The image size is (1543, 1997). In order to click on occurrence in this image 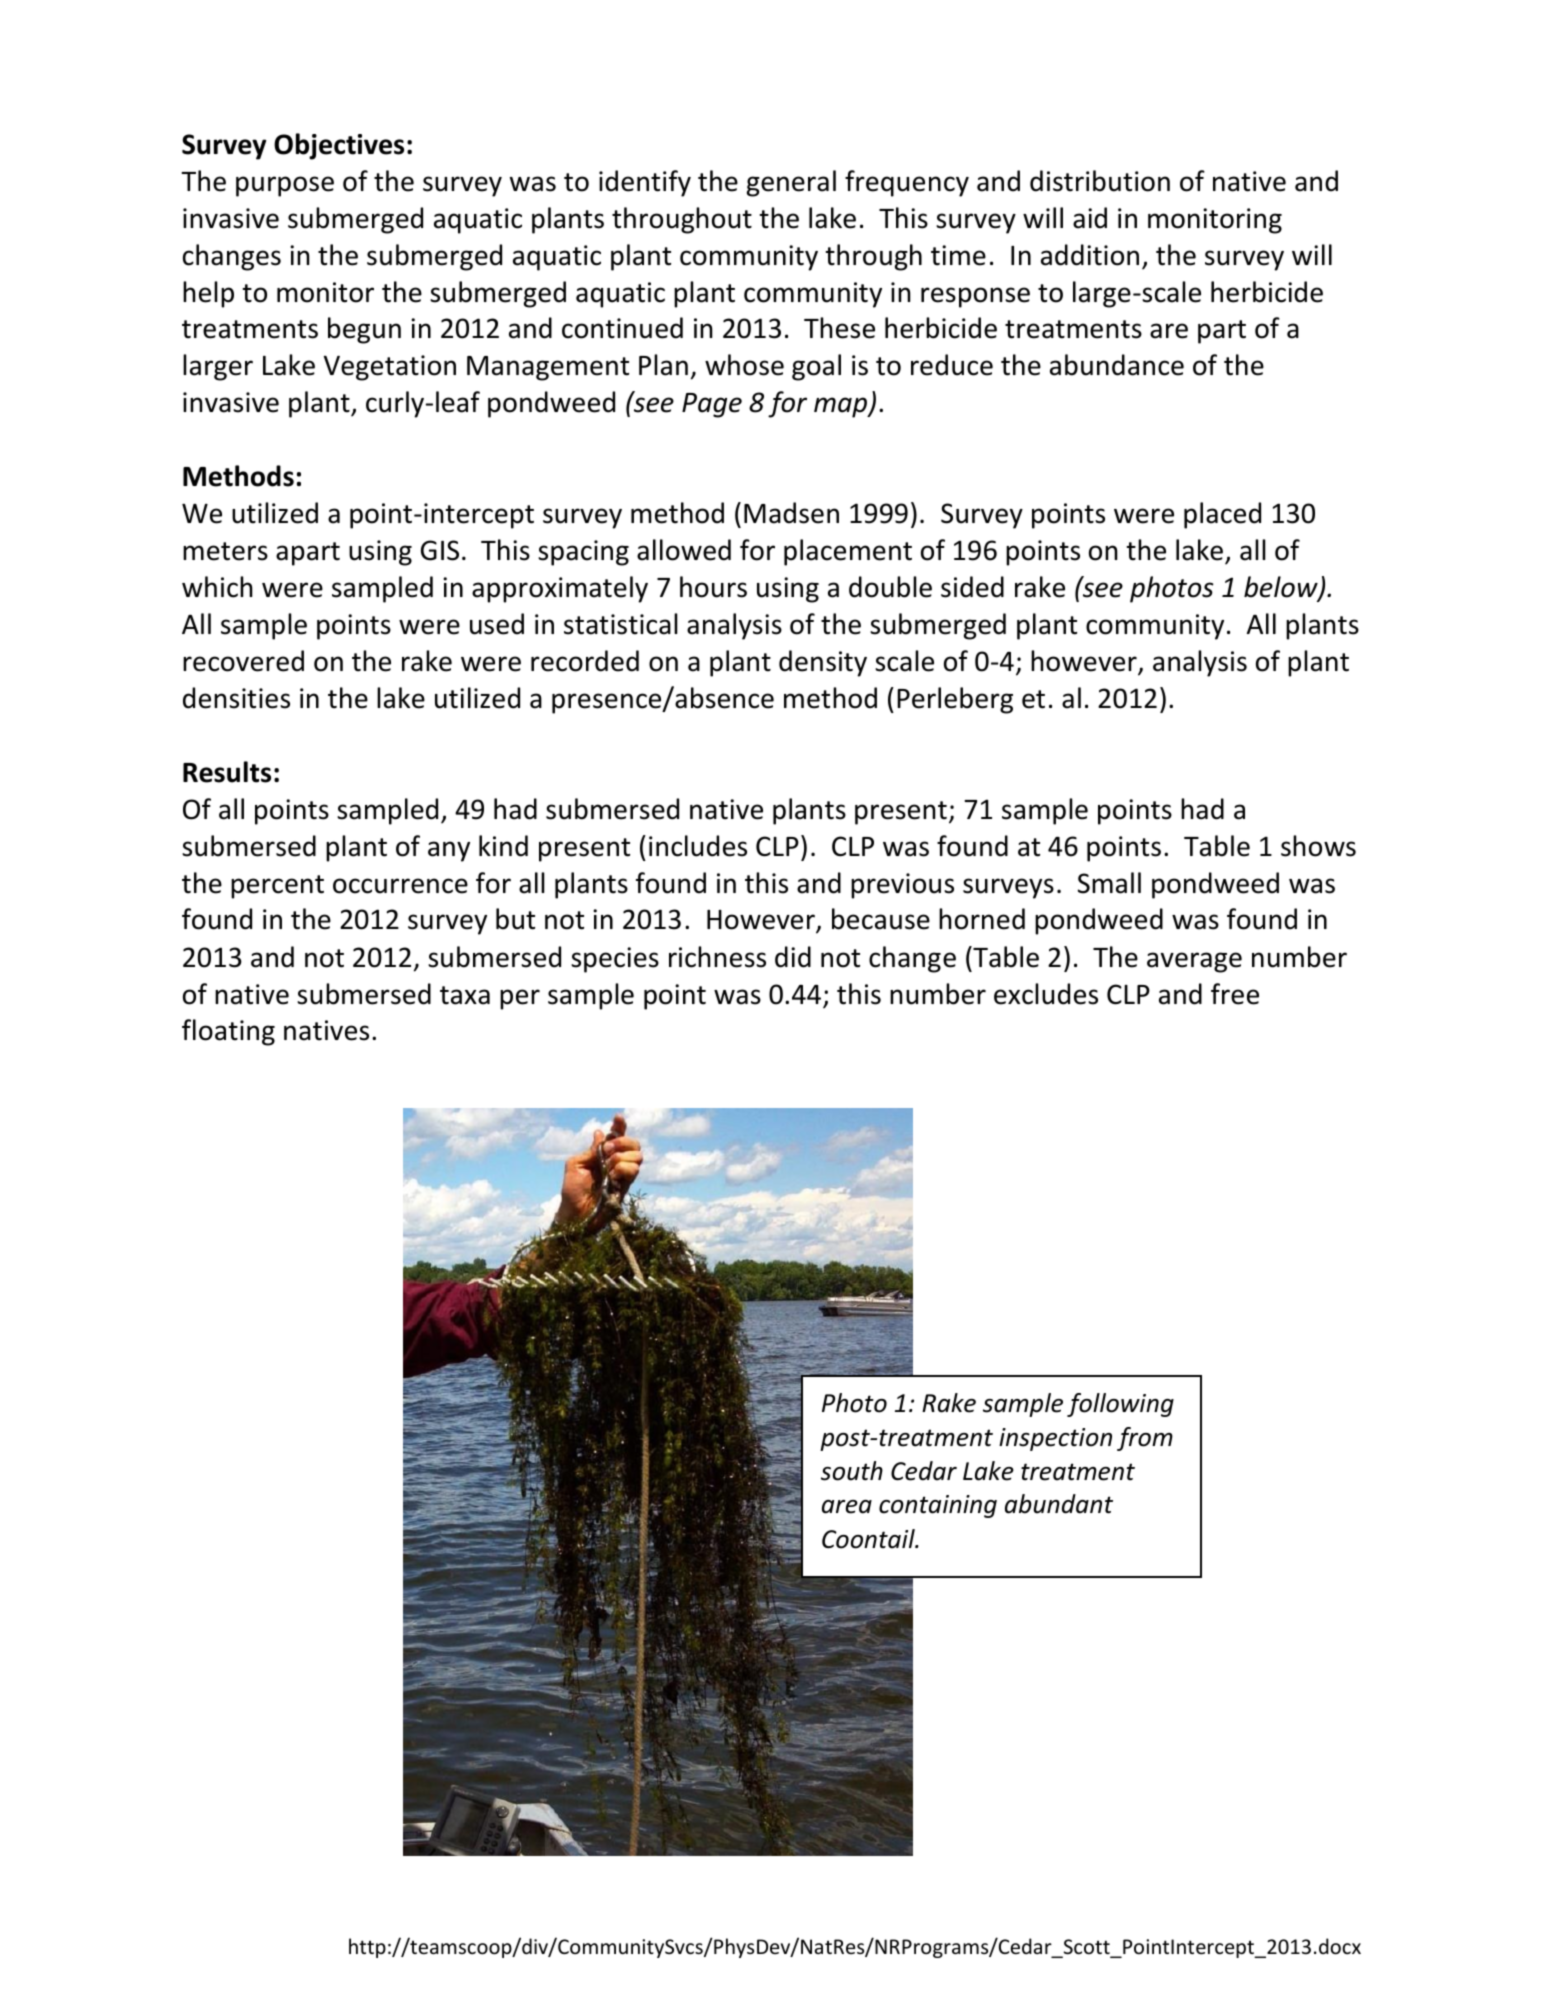, I will do `click(400, 886)`.
